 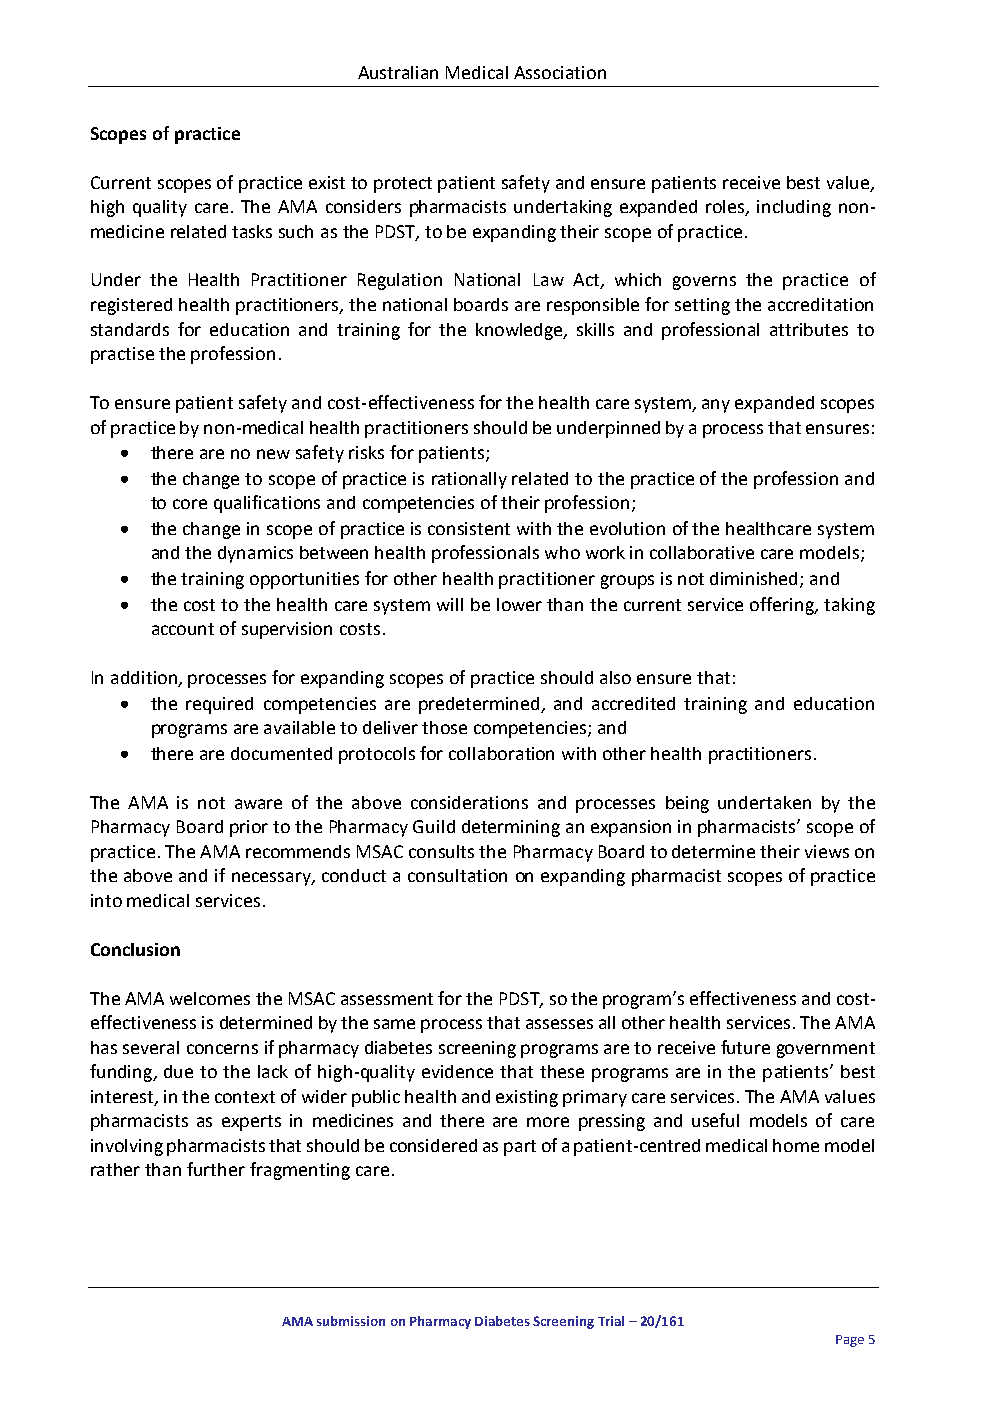 I want to click on Australian, so click(x=398, y=72).
